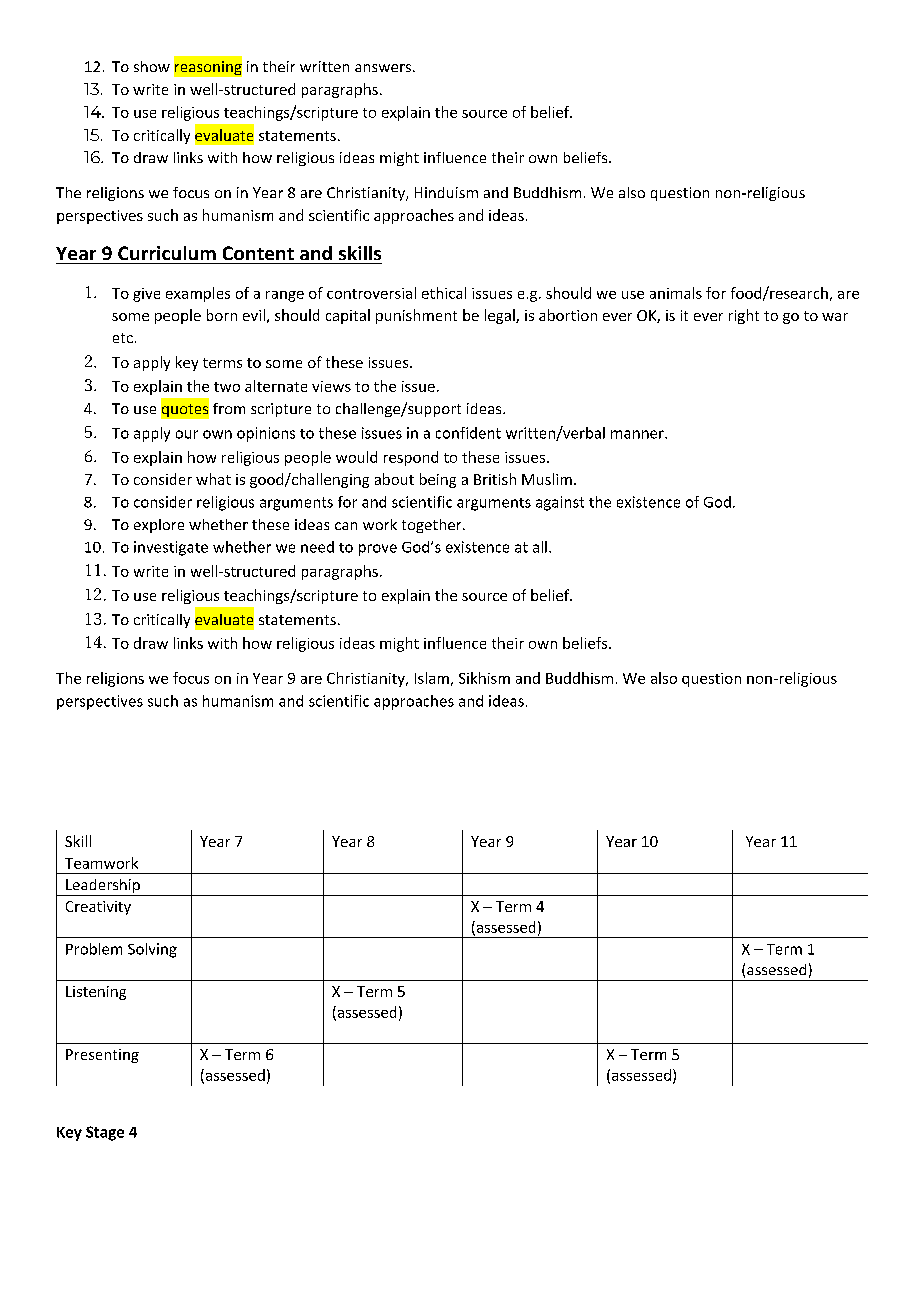 The height and width of the image is (1308, 924). What do you see at coordinates (676, 293) in the image?
I see `animals` at bounding box center [676, 293].
